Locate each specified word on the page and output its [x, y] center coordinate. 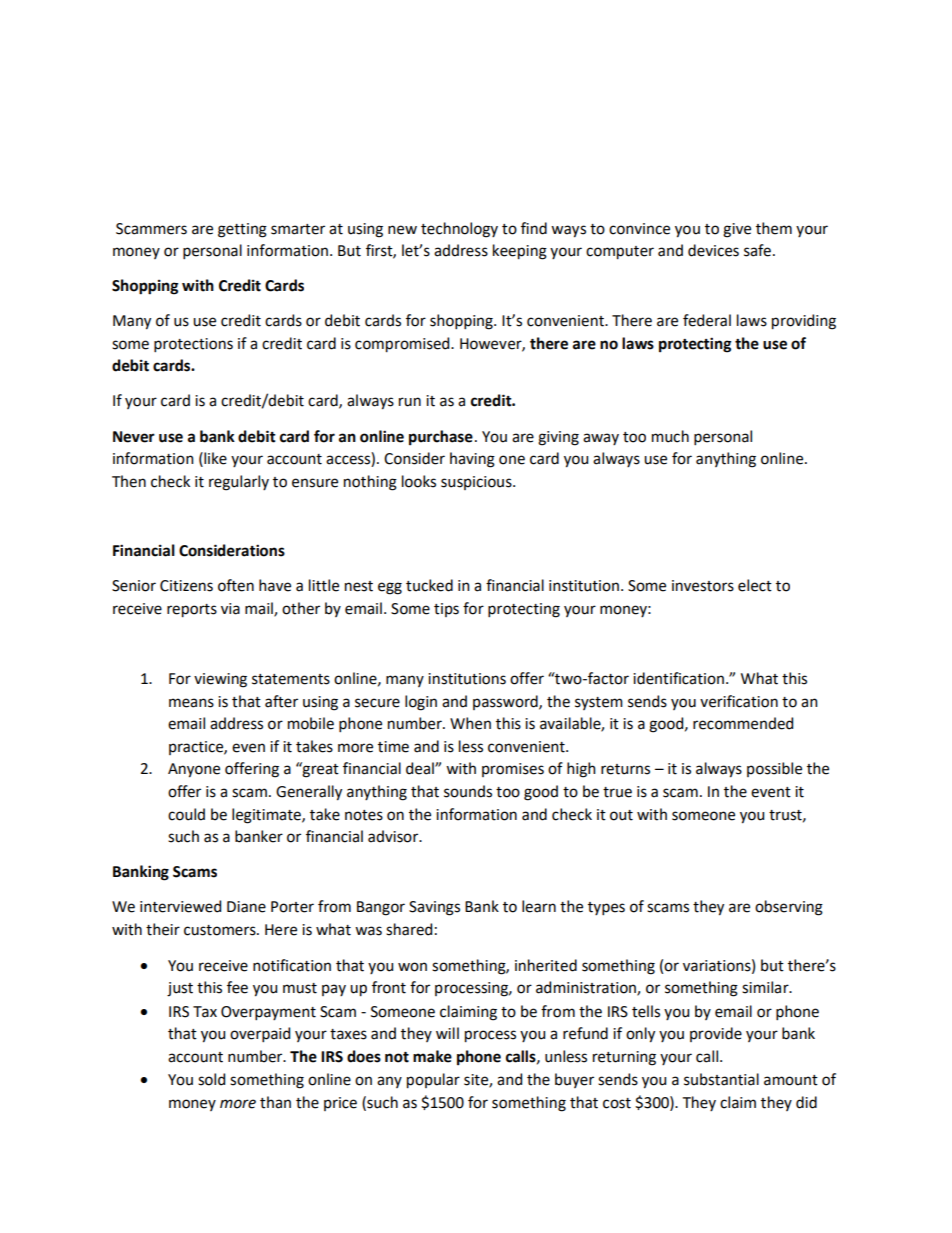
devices [713, 250]
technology [459, 230]
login [421, 703]
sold [211, 1079]
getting [242, 230]
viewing [220, 680]
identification [678, 678]
